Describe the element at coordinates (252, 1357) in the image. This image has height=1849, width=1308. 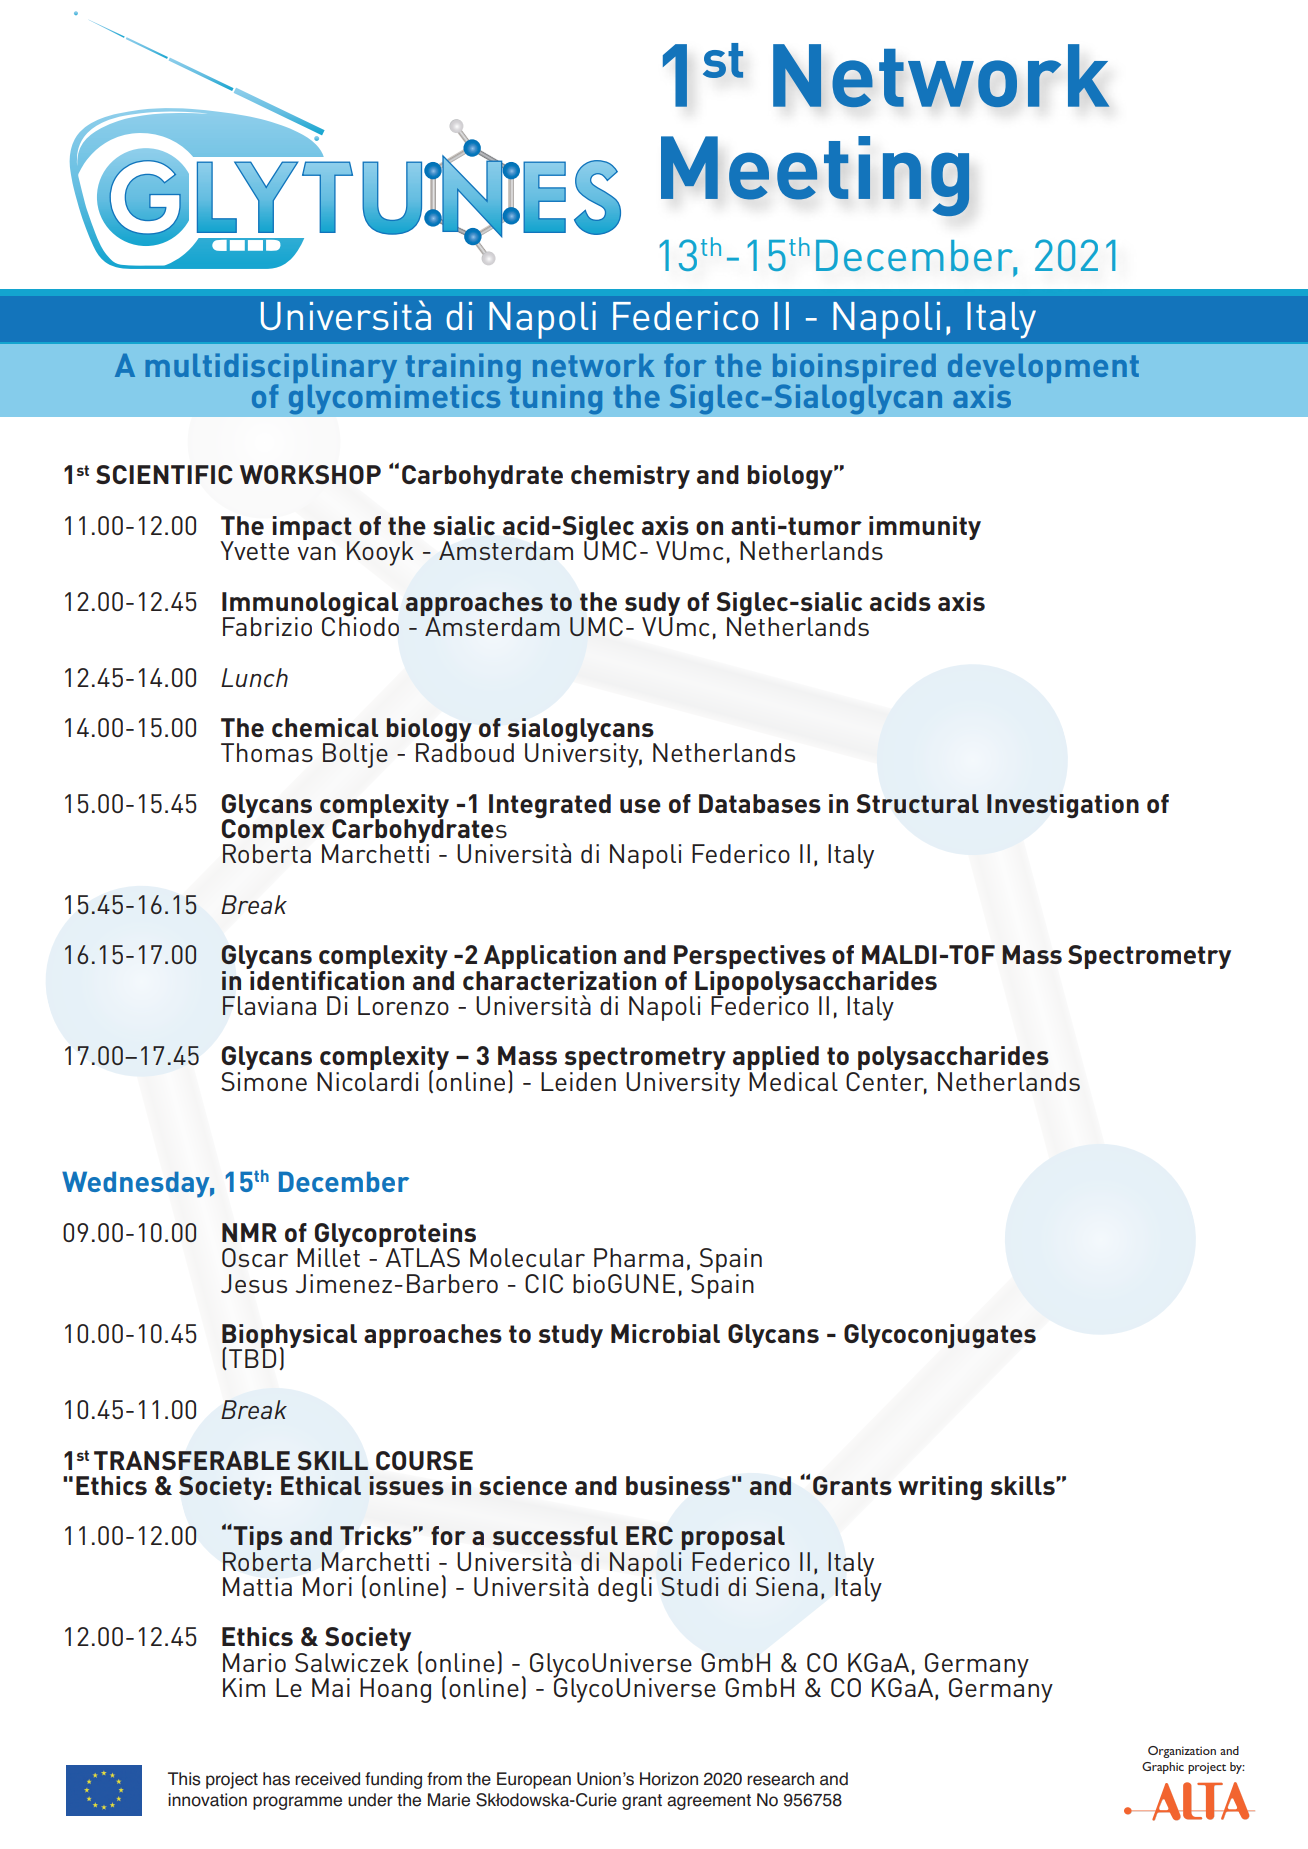
I see `TBD` at that location.
